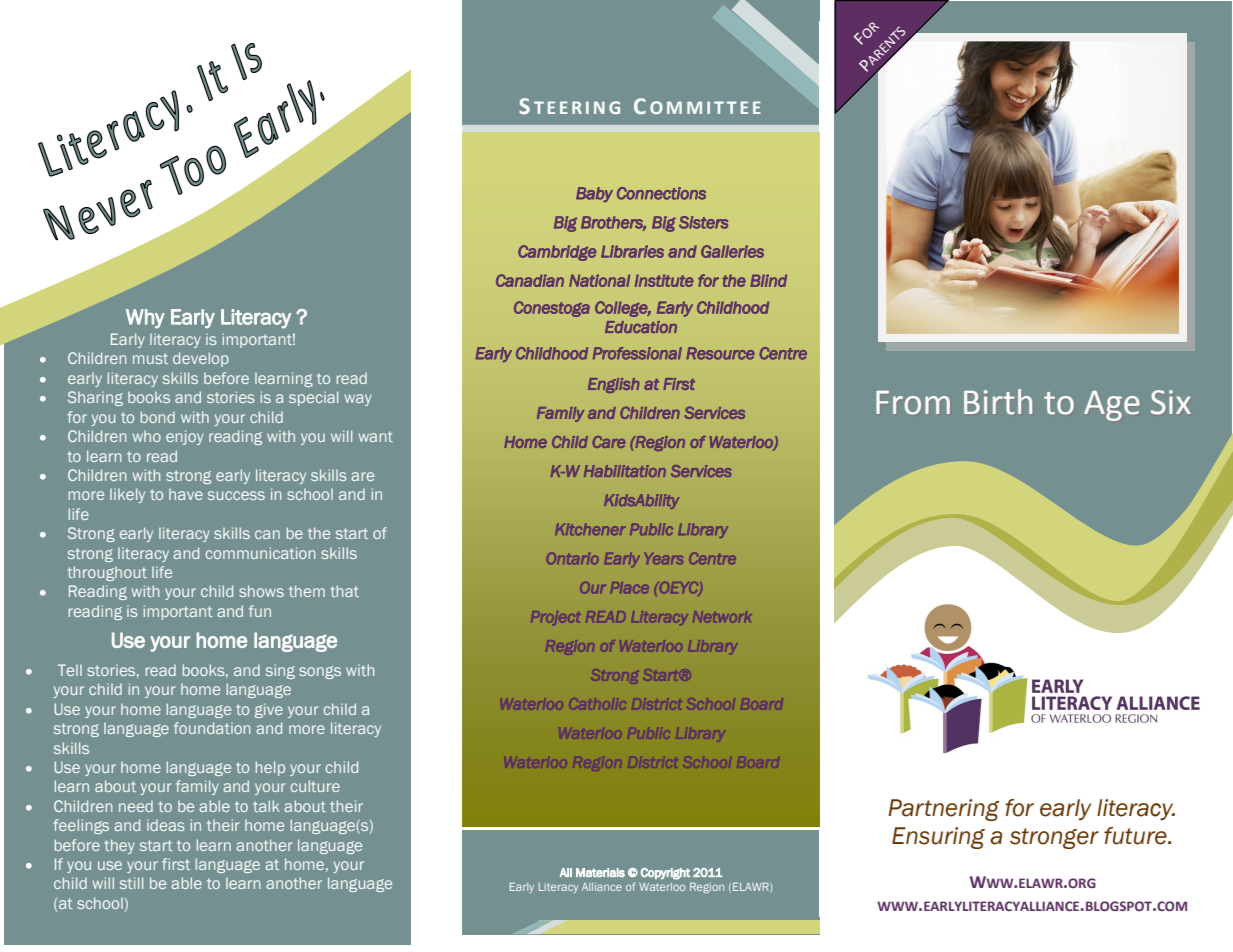  I want to click on foundation, so click(212, 728).
